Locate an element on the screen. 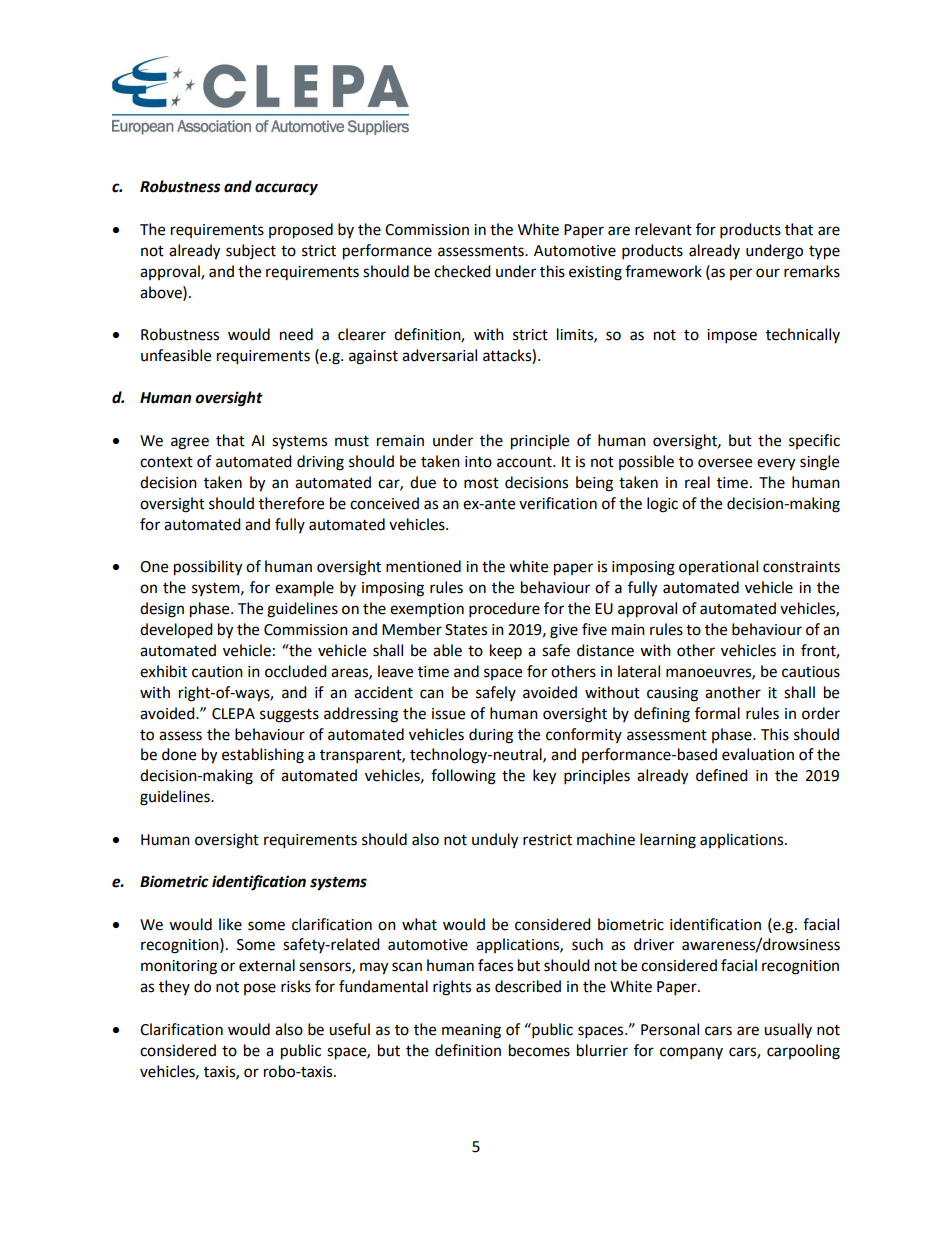 The width and height of the screenshot is (952, 1233). risks is located at coordinates (296, 986).
